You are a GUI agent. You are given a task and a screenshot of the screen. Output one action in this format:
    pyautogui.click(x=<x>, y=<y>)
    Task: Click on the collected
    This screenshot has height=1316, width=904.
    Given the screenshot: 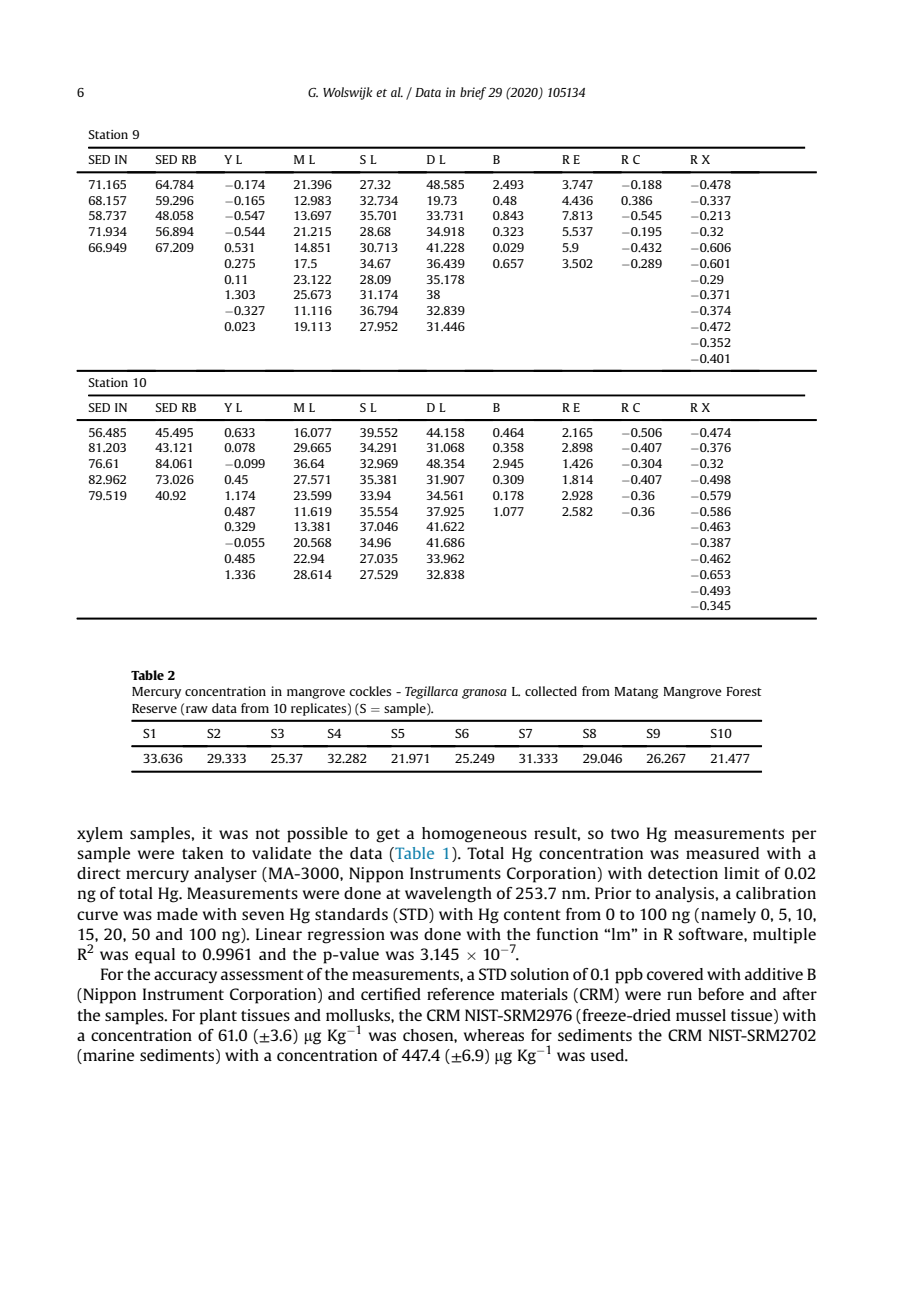 What is the action you would take?
    pyautogui.click(x=551, y=691)
